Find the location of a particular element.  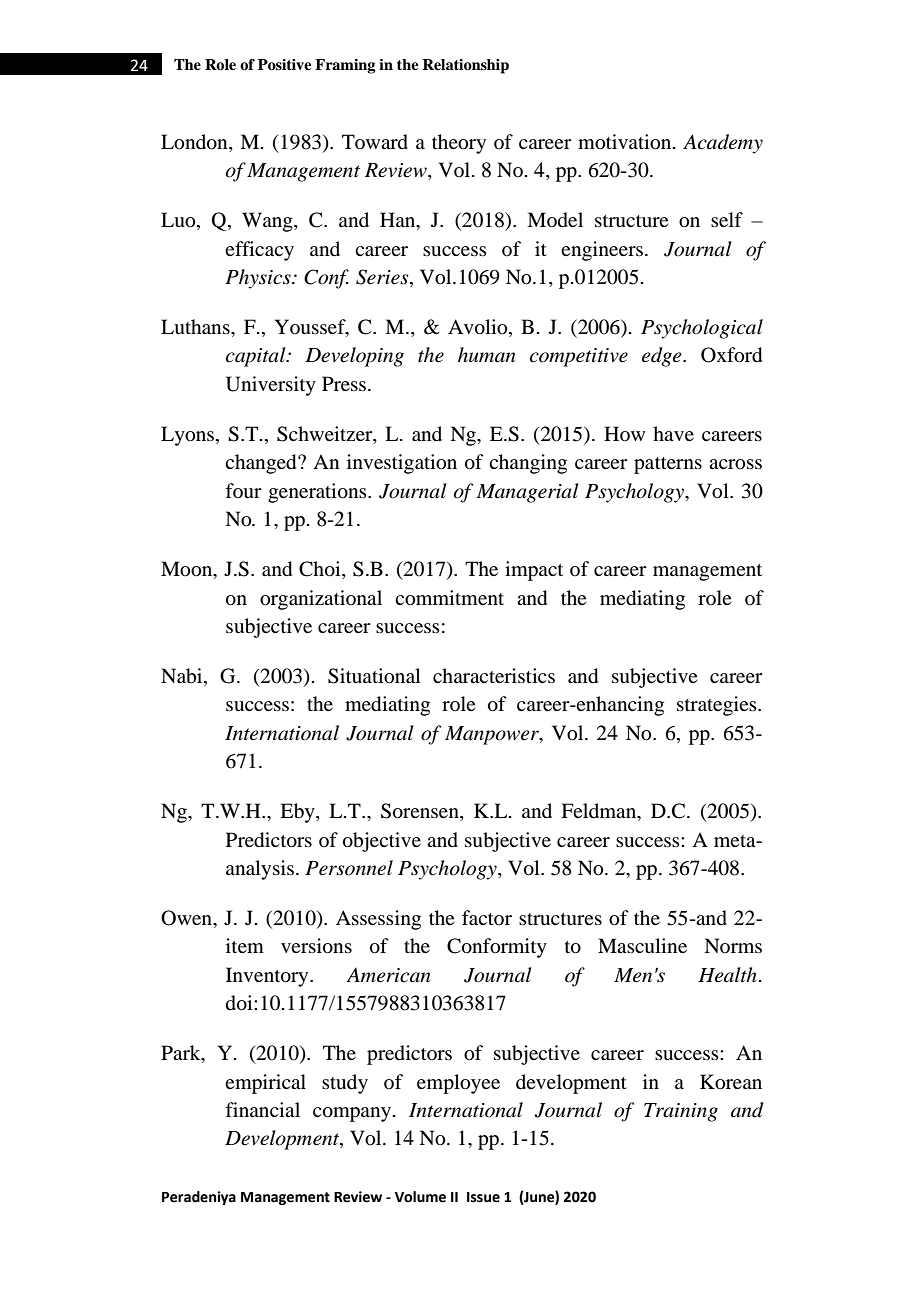

commitment is located at coordinates (449, 598).
